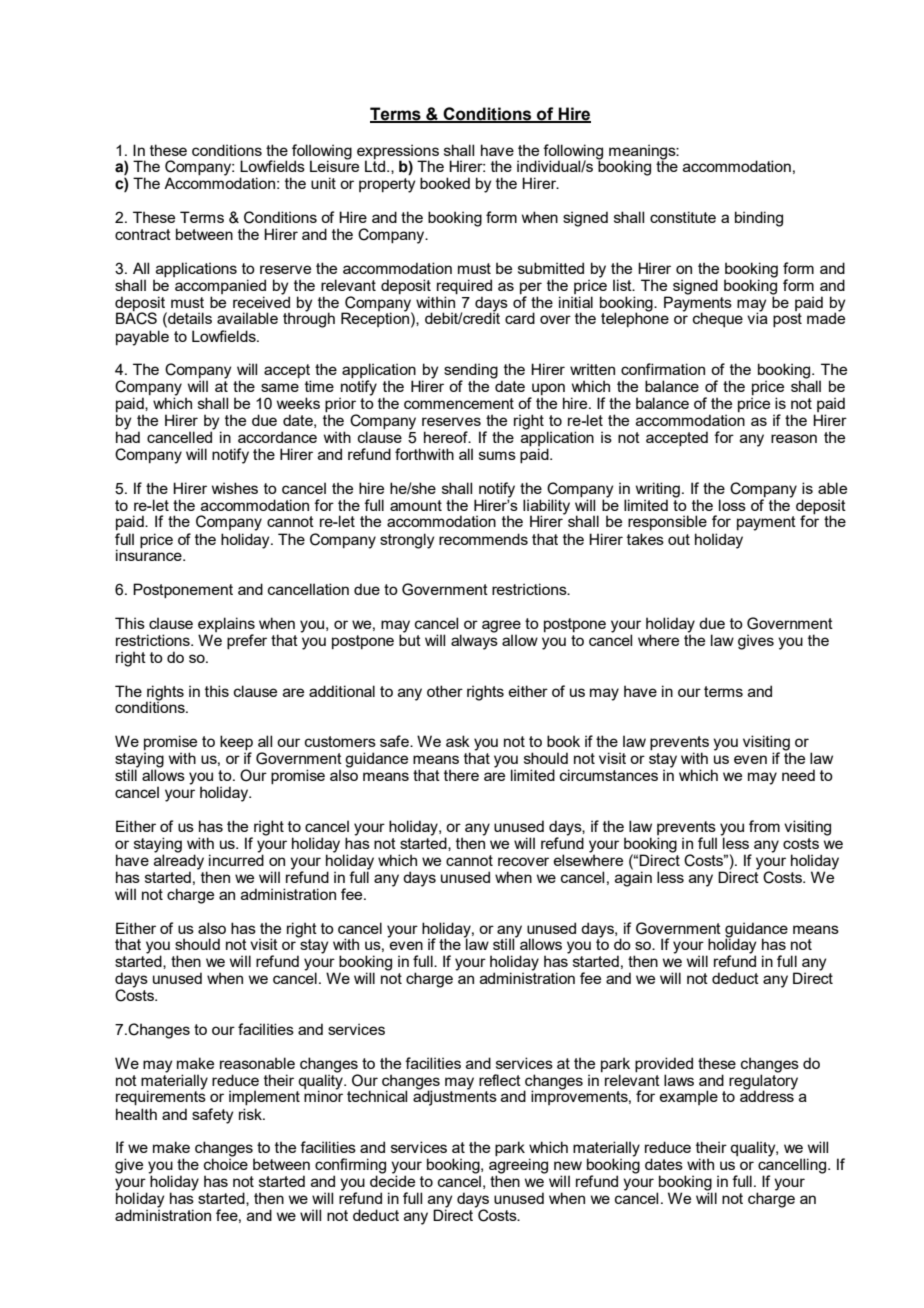 This page has height=1308, width=924. What do you see at coordinates (398, 152) in the page?
I see `expressions` at bounding box center [398, 152].
